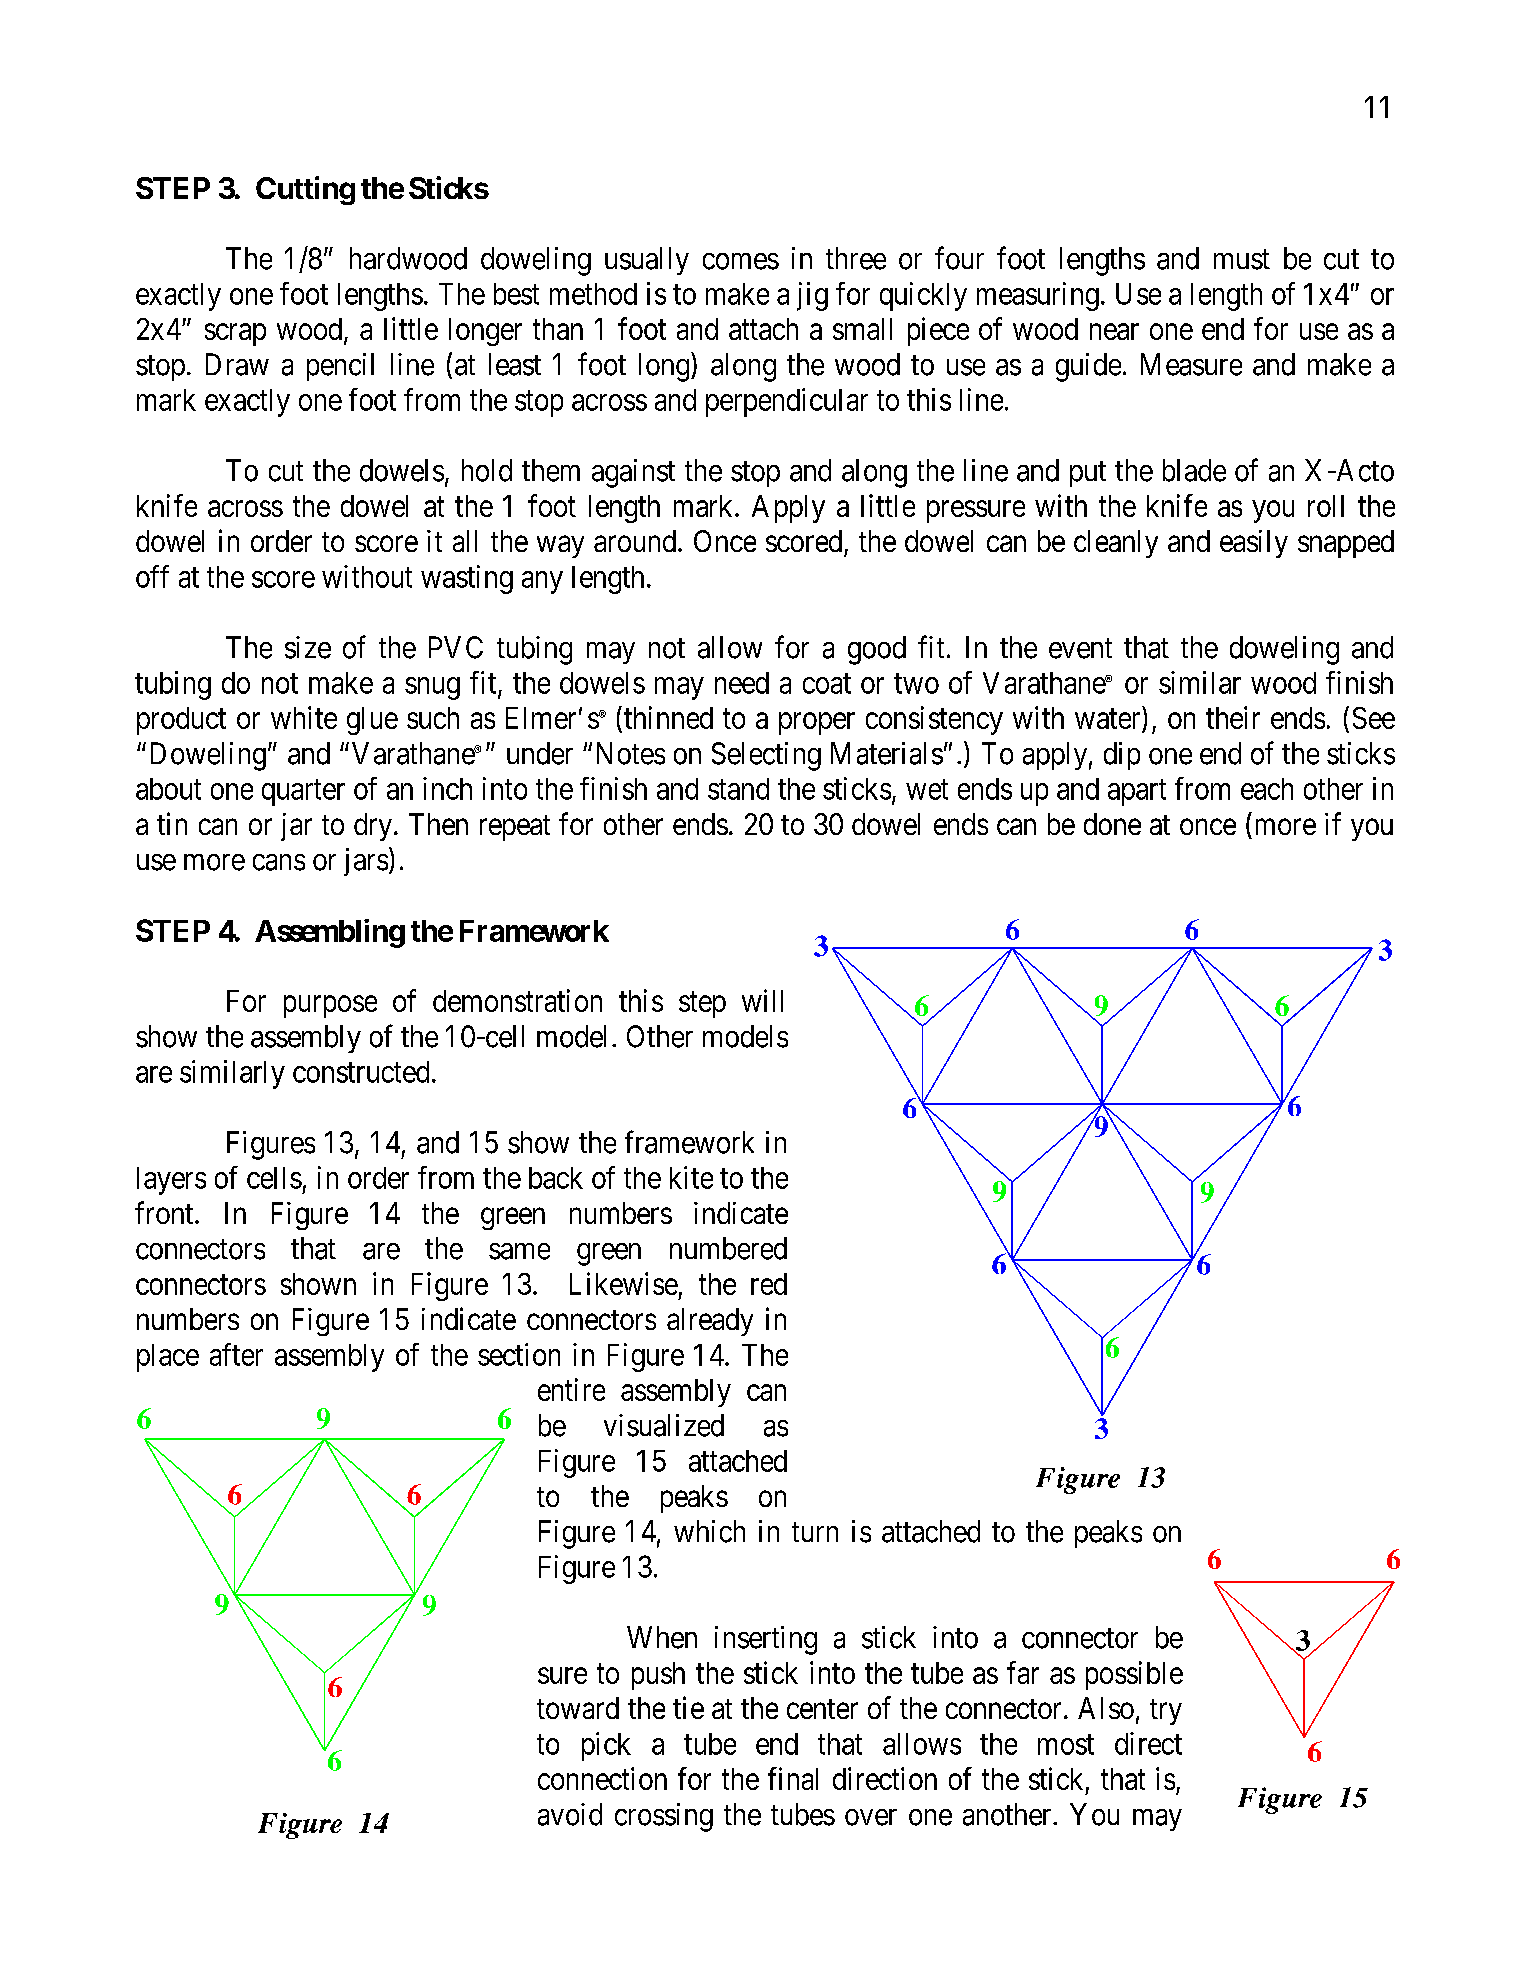  What do you see at coordinates (303, 793) in the screenshot?
I see `quarter` at bounding box center [303, 793].
